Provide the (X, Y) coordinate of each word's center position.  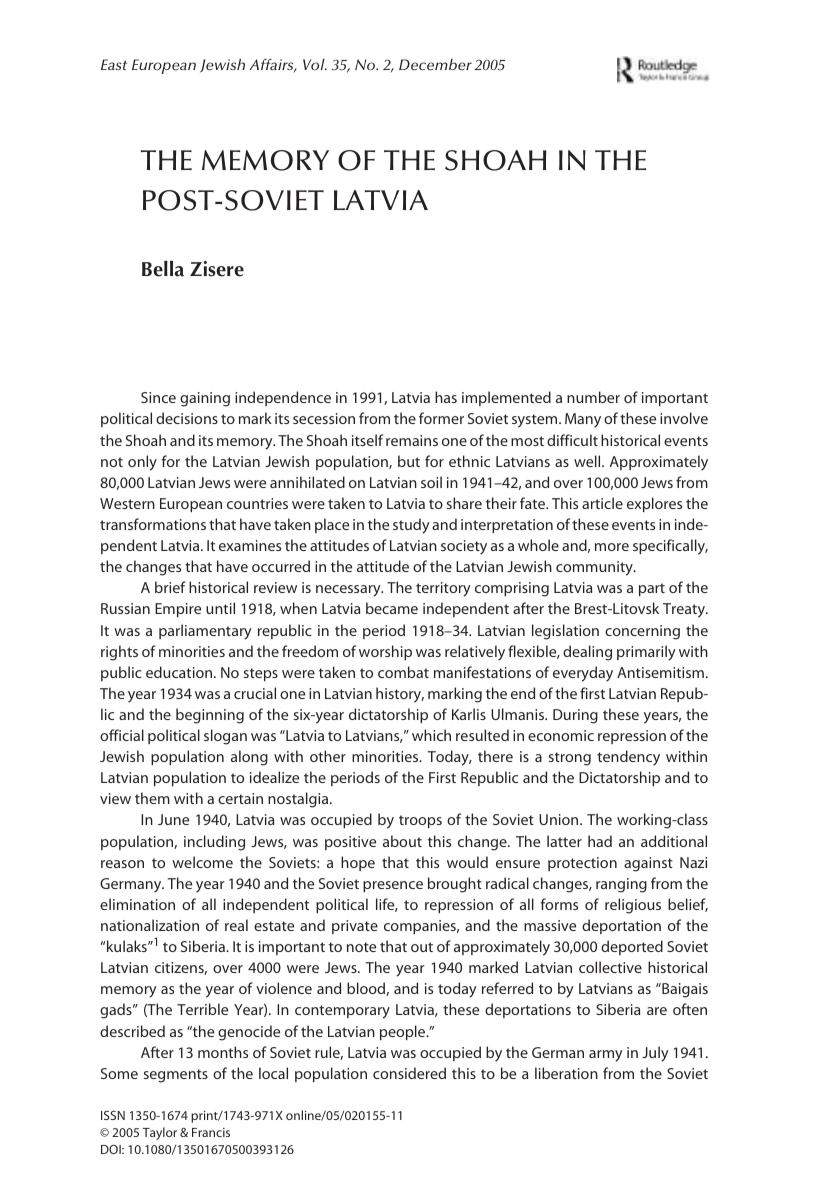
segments (176, 1076)
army (606, 1056)
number (593, 397)
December (435, 65)
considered (409, 1073)
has (446, 397)
